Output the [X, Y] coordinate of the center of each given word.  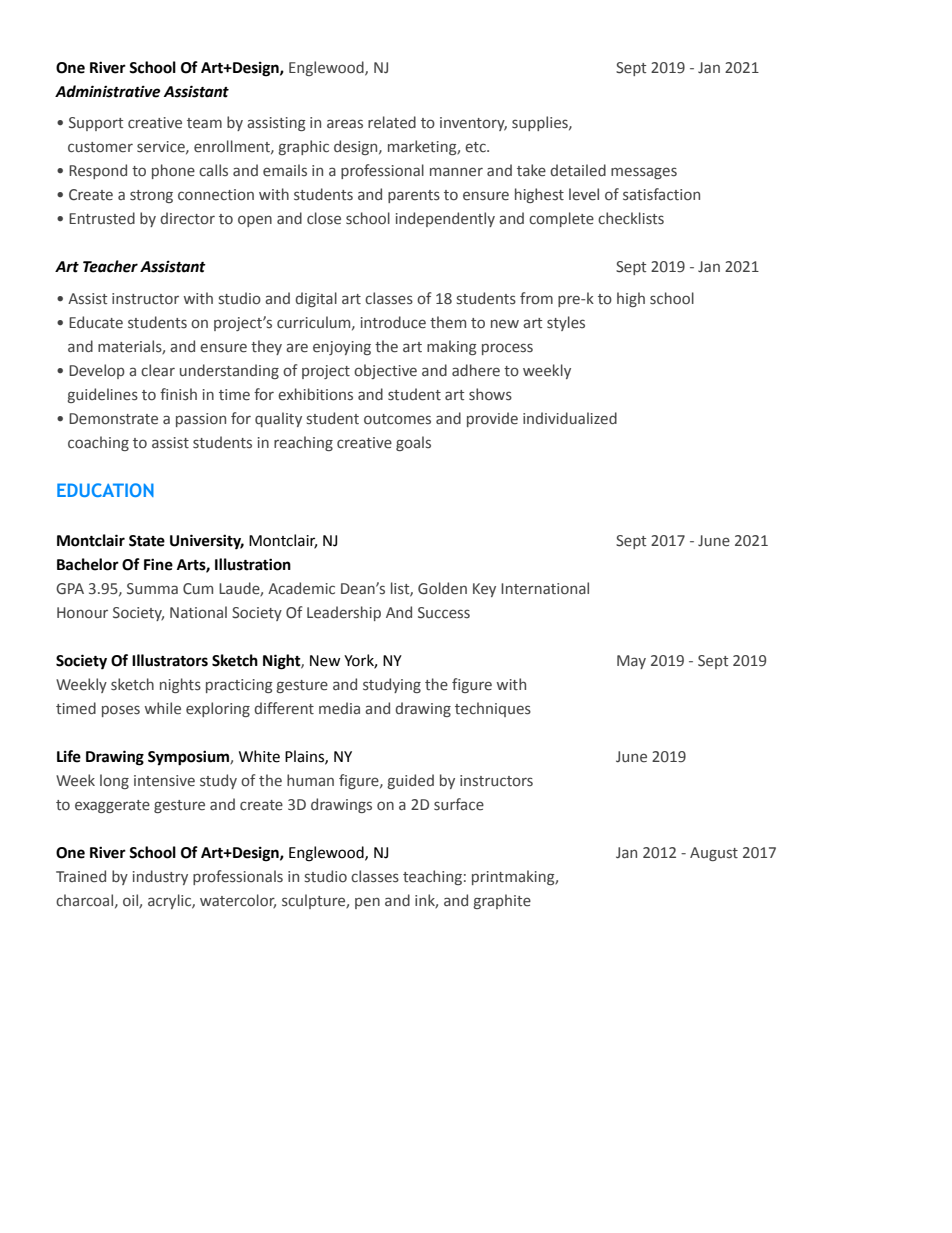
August [714, 854]
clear [158, 370]
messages [644, 173]
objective [385, 371]
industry [160, 877]
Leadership [344, 613]
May [631, 662]
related [392, 122]
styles [566, 323]
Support [96, 124]
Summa [152, 588]
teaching [432, 877]
